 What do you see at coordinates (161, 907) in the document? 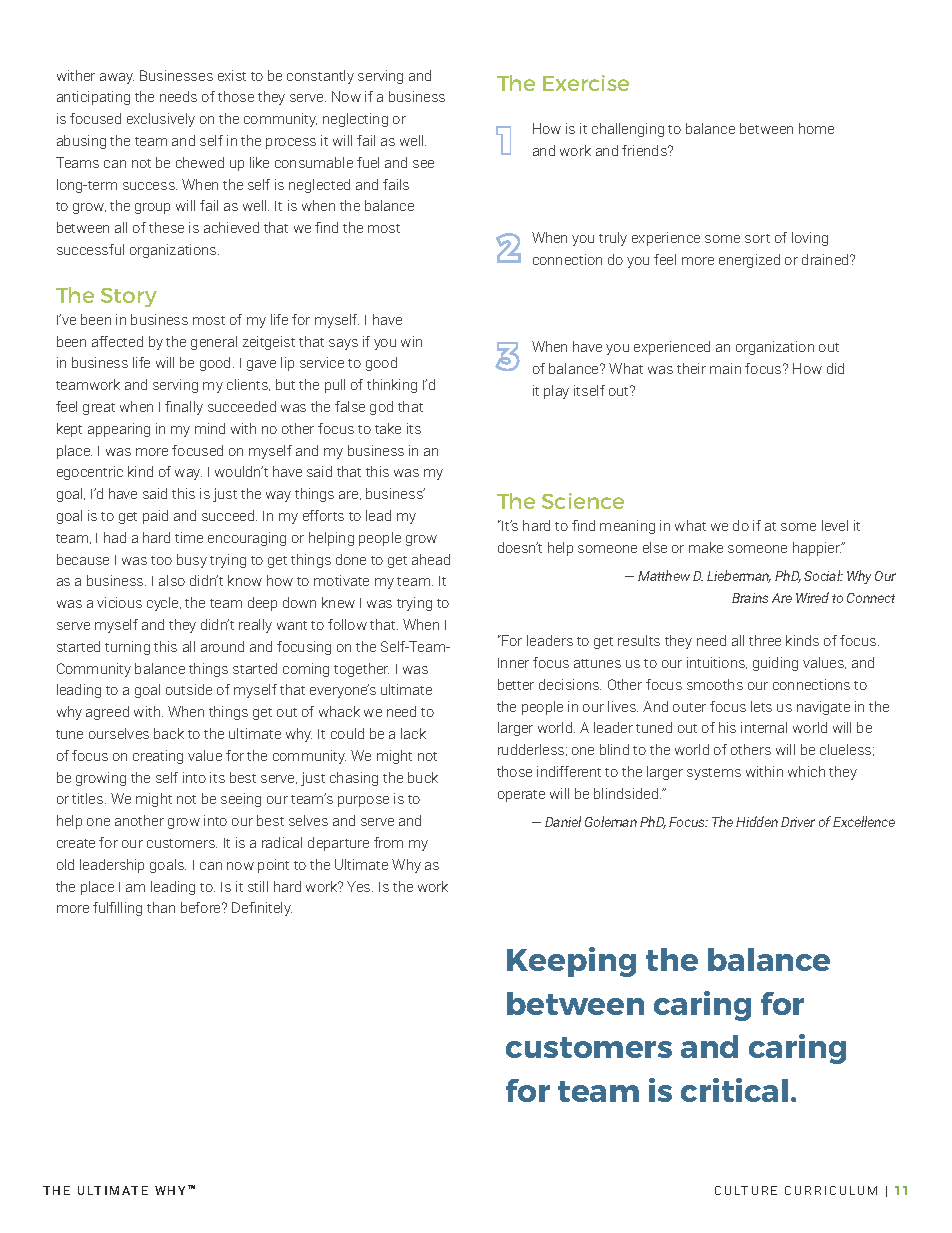
I see `than` at bounding box center [161, 907].
